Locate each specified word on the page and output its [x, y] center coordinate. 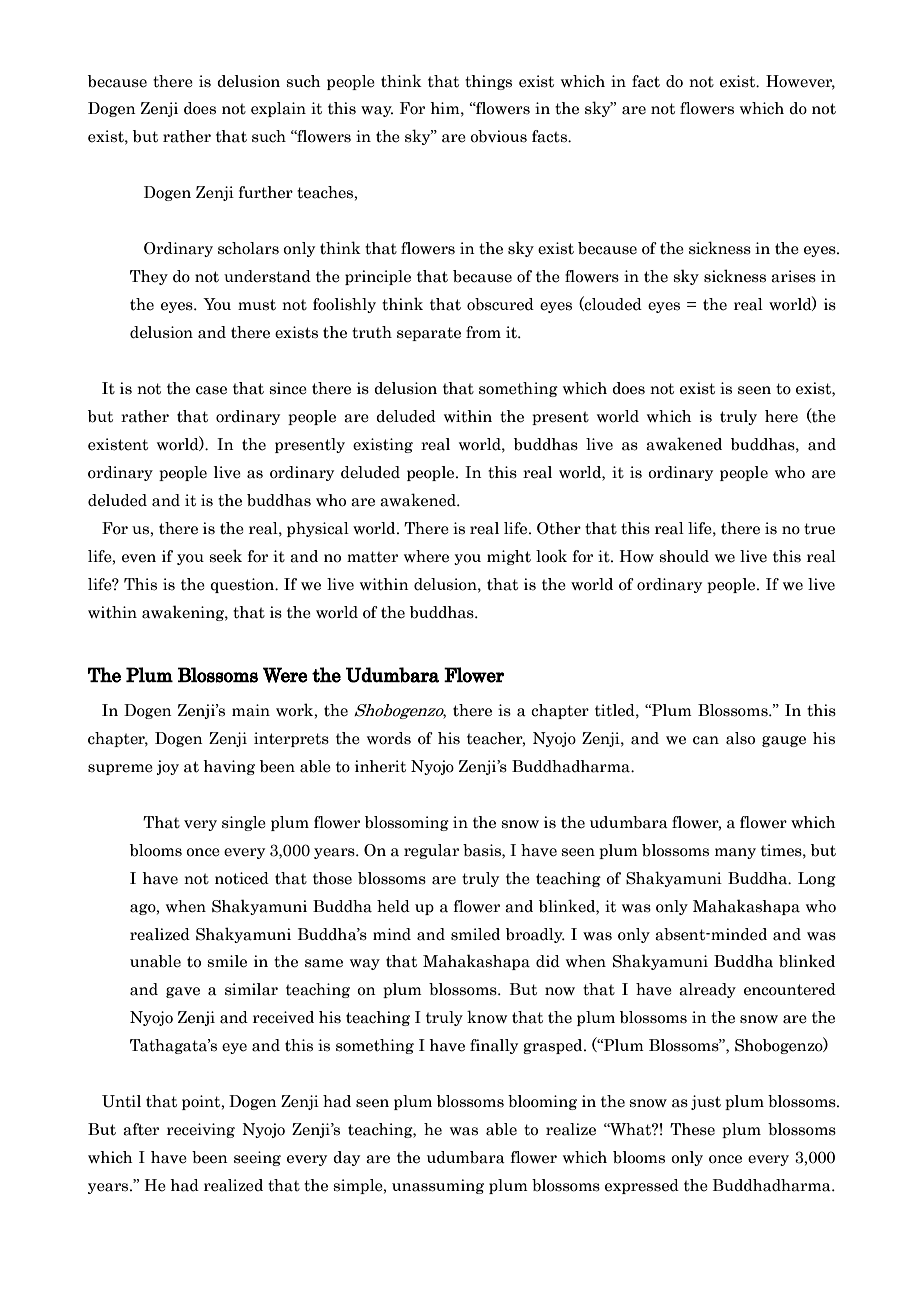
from [483, 332]
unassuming [438, 1186]
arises [793, 276]
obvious [498, 136]
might [509, 557]
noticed [242, 878]
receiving [201, 1130]
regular [431, 851]
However [800, 82]
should [684, 556]
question [243, 585]
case [211, 390]
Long [817, 879]
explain [278, 109]
